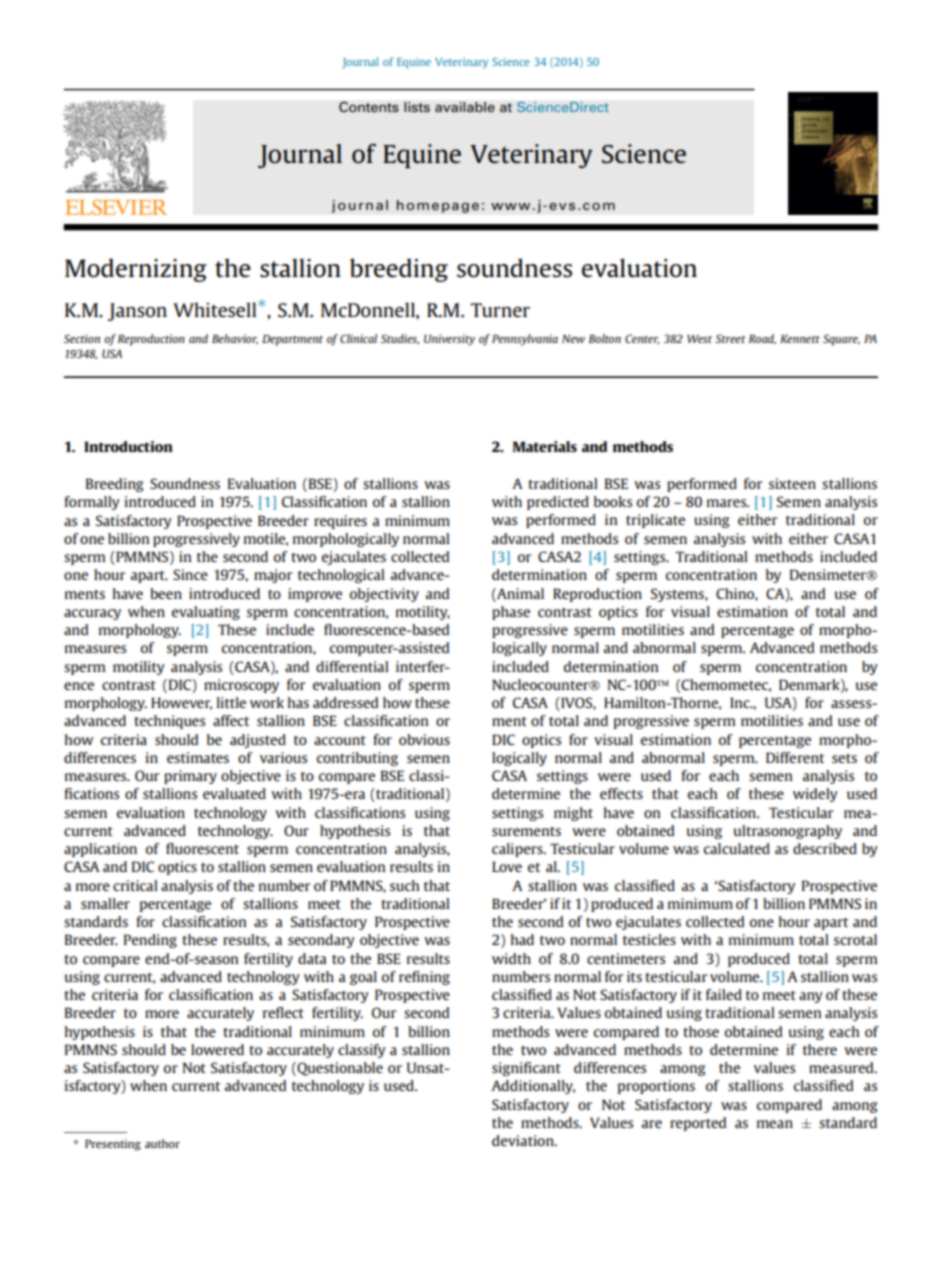 The image size is (942, 1288). I want to click on widely, so click(815, 795).
